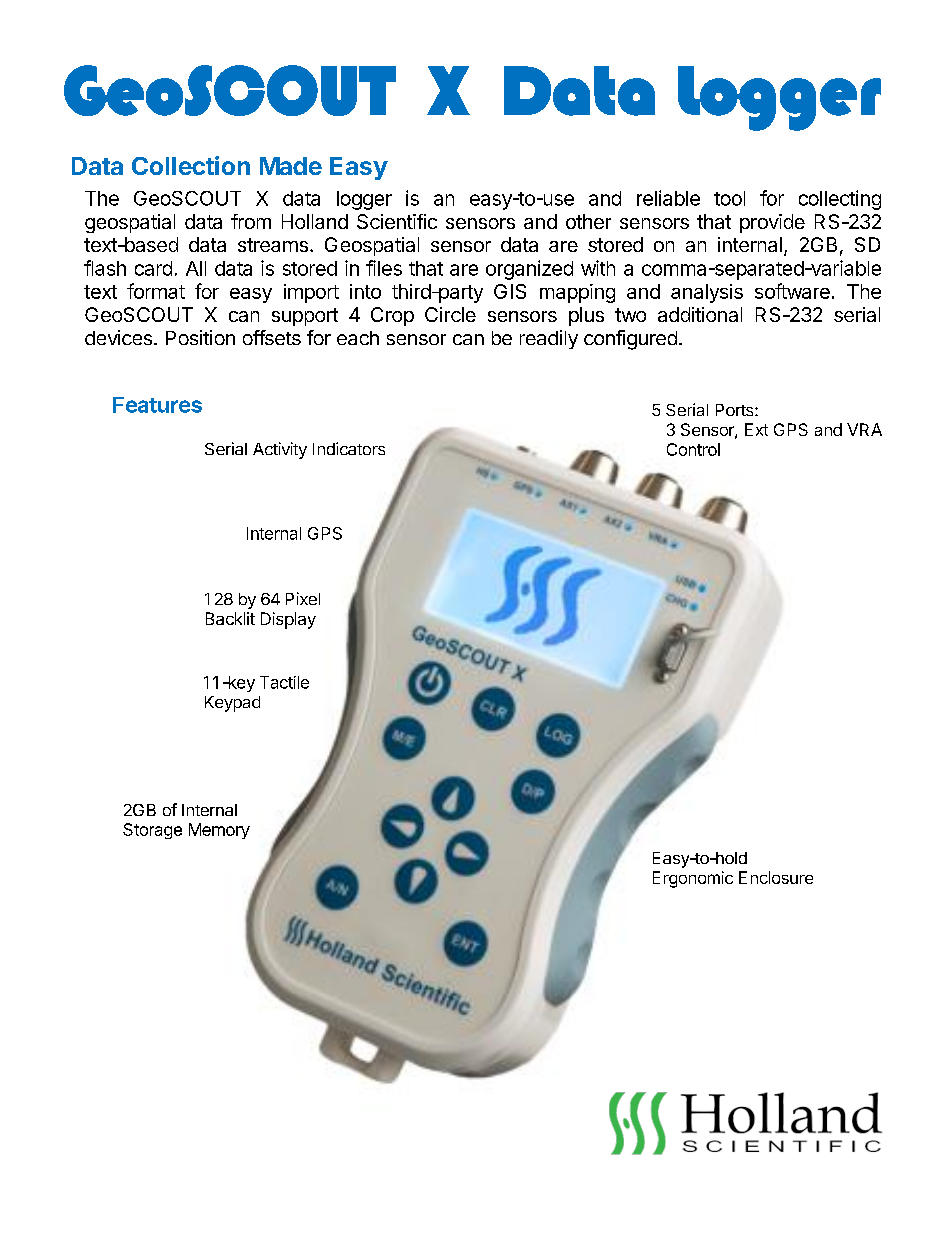 This screenshot has height=1233, width=952. What do you see at coordinates (700, 314) in the screenshot?
I see `additional` at bounding box center [700, 314].
